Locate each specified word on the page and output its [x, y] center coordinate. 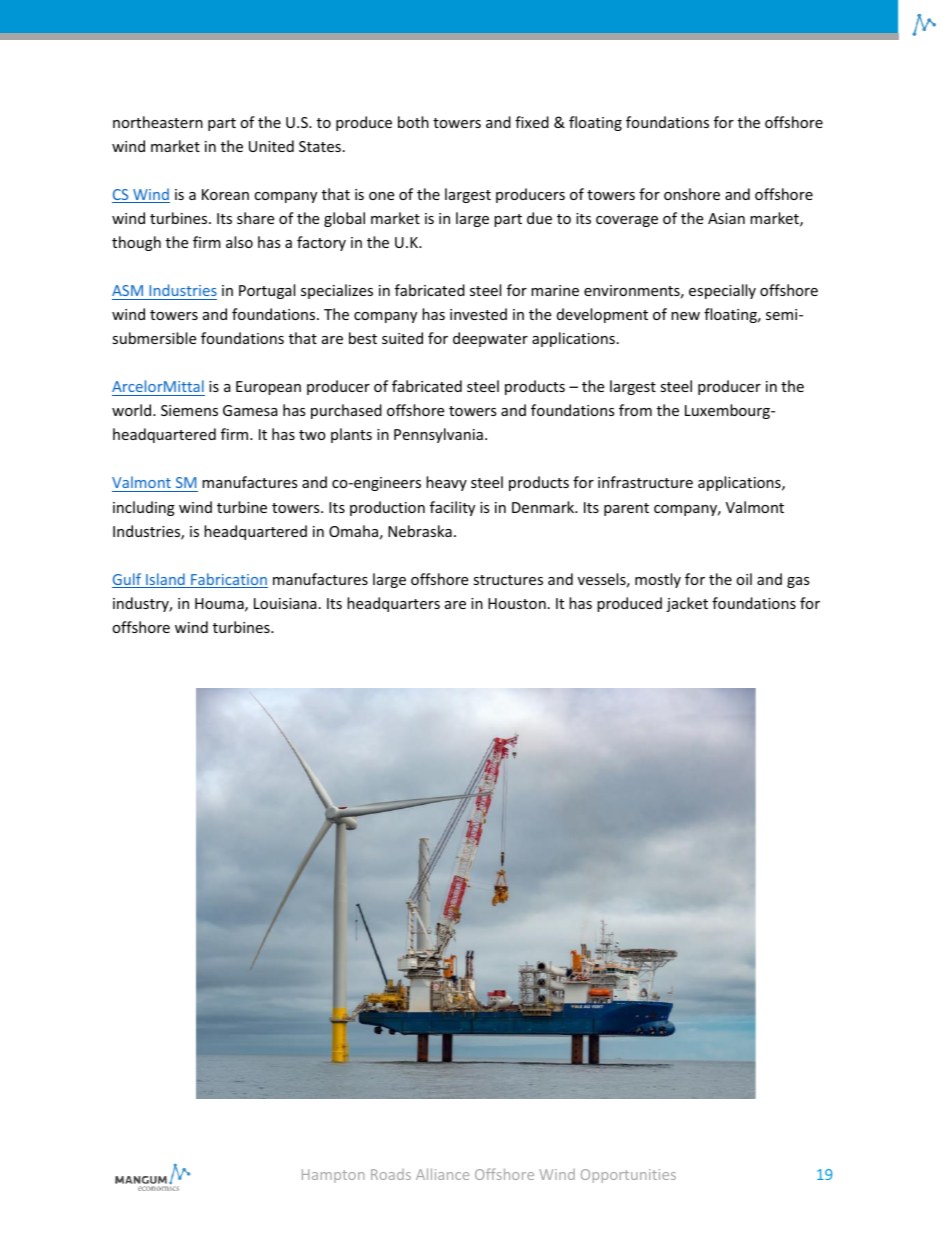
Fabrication [228, 580]
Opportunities [628, 1176]
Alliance [442, 1174]
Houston [517, 603]
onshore [692, 194]
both [413, 122]
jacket [687, 604]
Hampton [333, 1176]
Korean [225, 194]
